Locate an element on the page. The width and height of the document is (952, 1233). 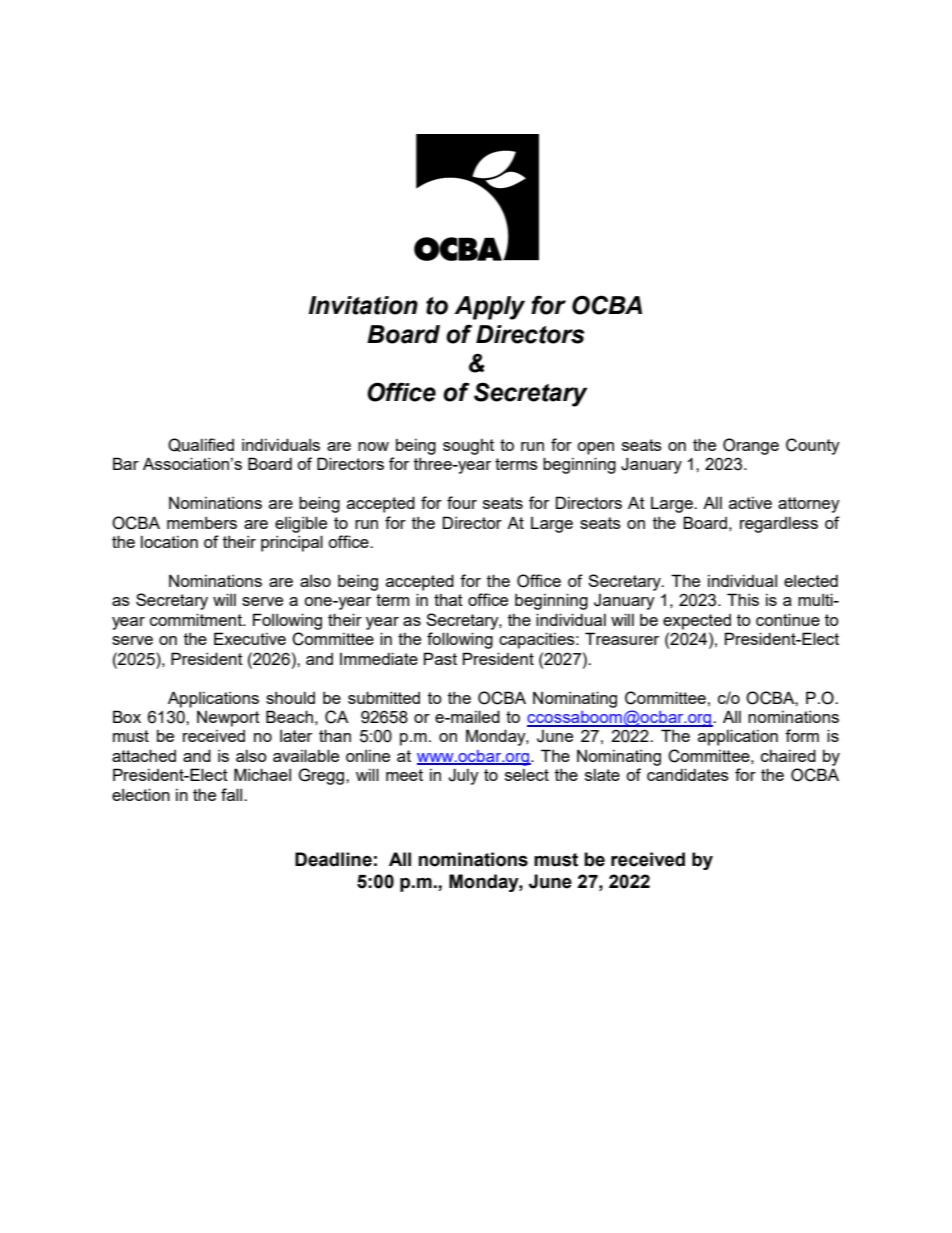
This is located at coordinates (743, 599).
